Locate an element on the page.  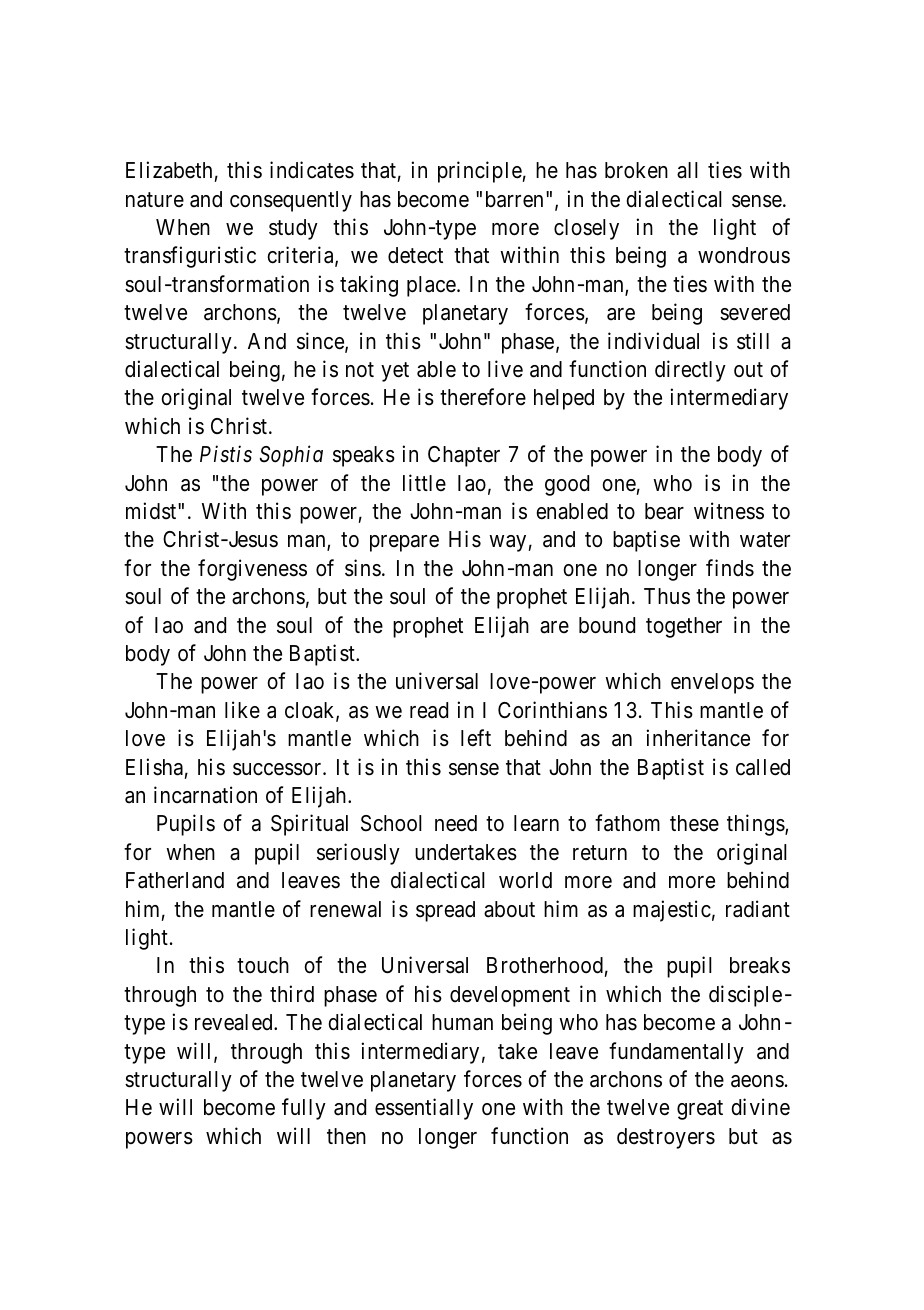
together is located at coordinates (684, 627).
